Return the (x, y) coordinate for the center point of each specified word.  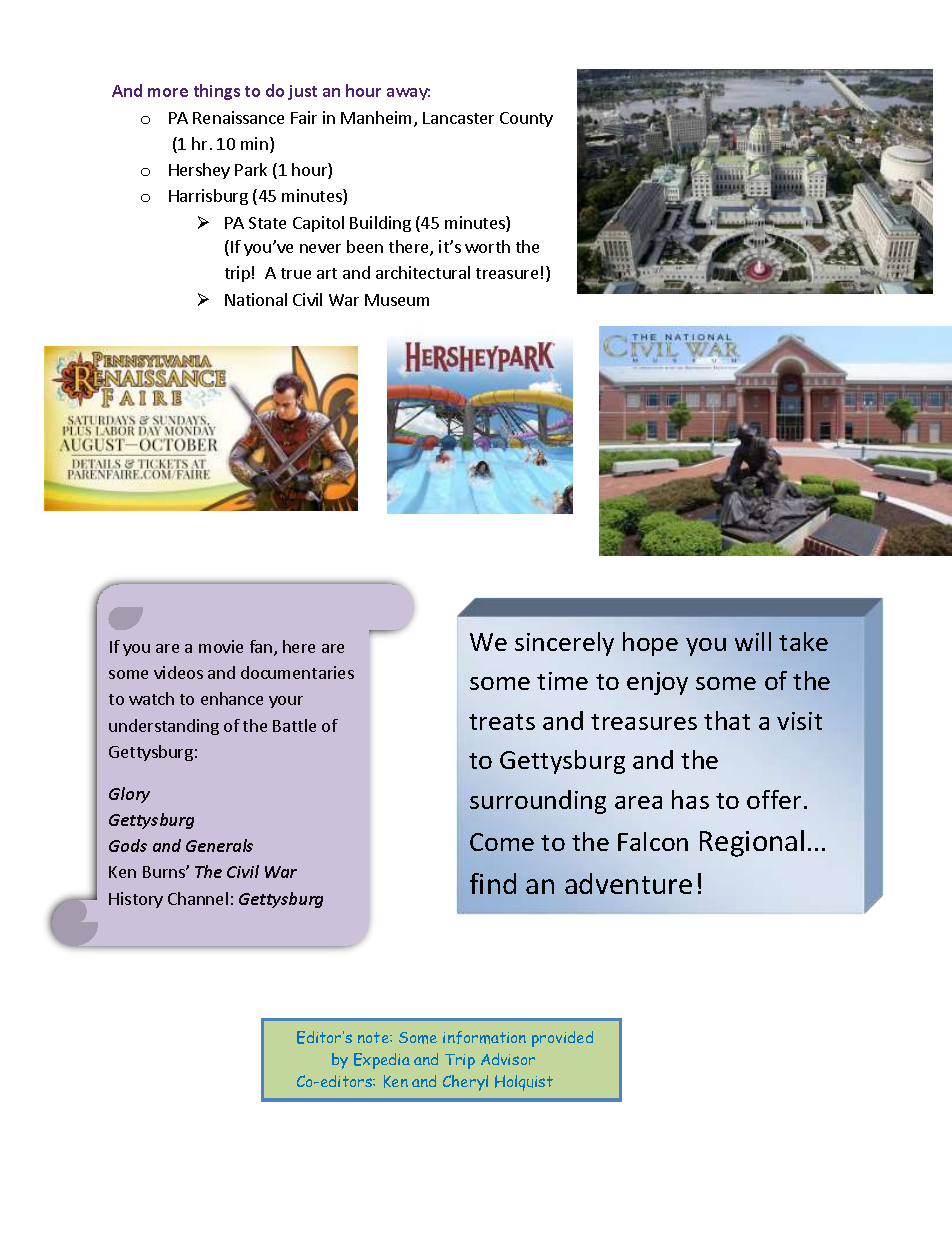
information (484, 1037)
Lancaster (458, 118)
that (727, 720)
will (753, 641)
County (526, 119)
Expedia (382, 1061)
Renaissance (238, 117)
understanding (164, 727)
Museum (397, 300)
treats (502, 722)
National (256, 299)
